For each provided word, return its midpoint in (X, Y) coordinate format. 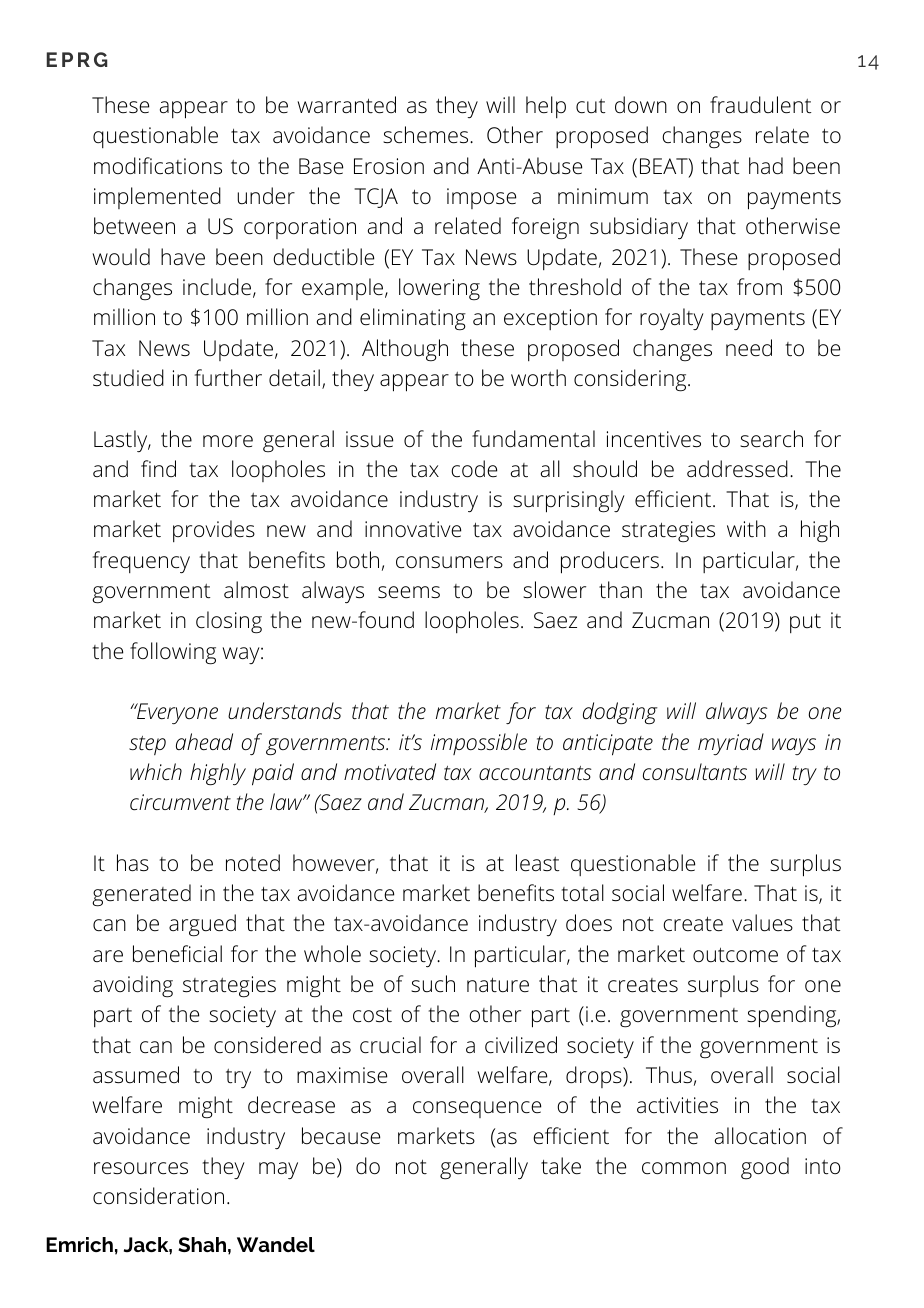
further (228, 378)
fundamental (533, 439)
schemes (427, 135)
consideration (158, 1196)
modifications (158, 166)
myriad (731, 744)
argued (202, 925)
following (173, 653)
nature (498, 985)
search (771, 439)
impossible (479, 744)
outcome (735, 955)
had (766, 166)
